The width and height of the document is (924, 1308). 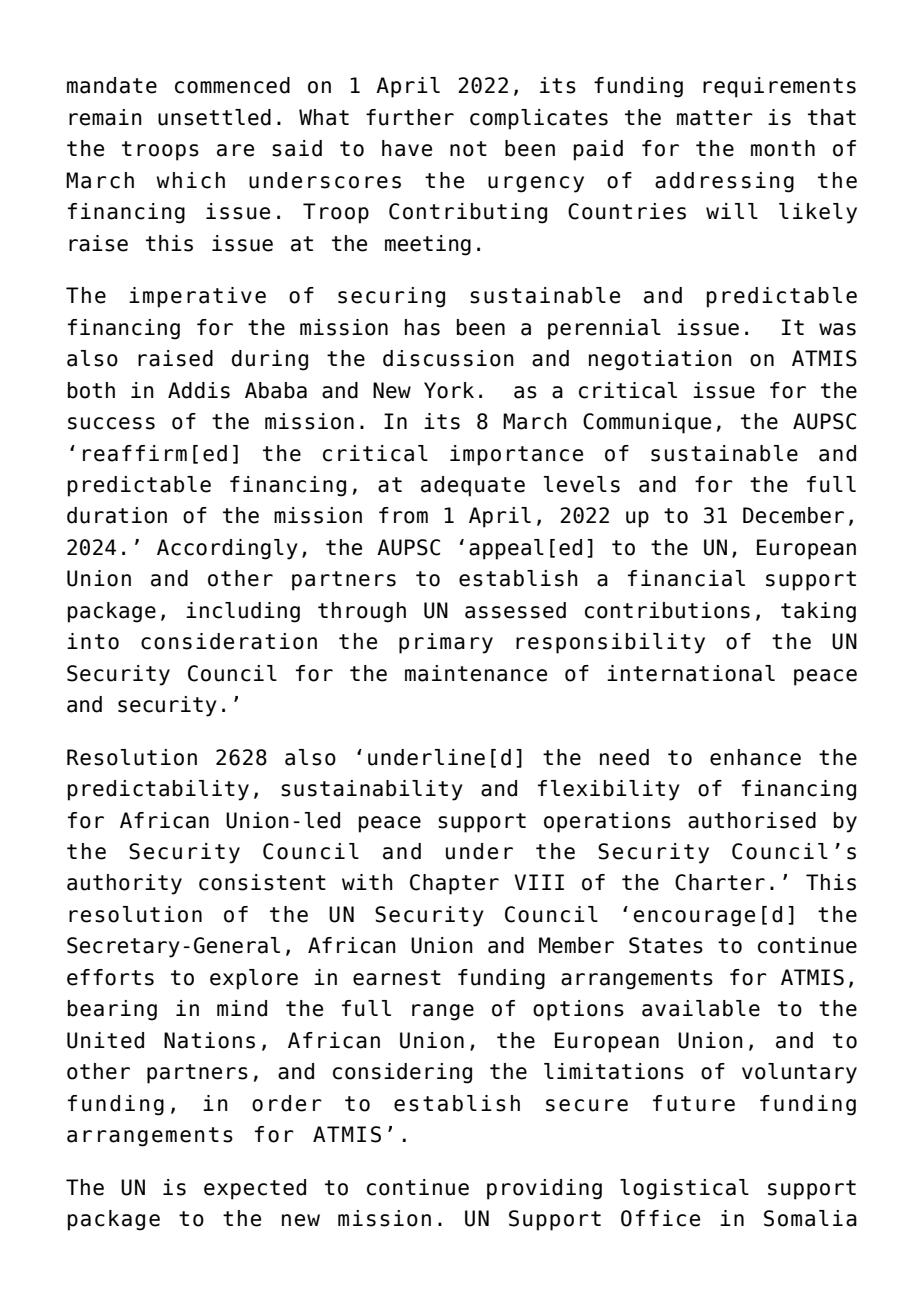 What do you see at coordinates (454, 884) in the document?
I see `Chapter` at bounding box center [454, 884].
